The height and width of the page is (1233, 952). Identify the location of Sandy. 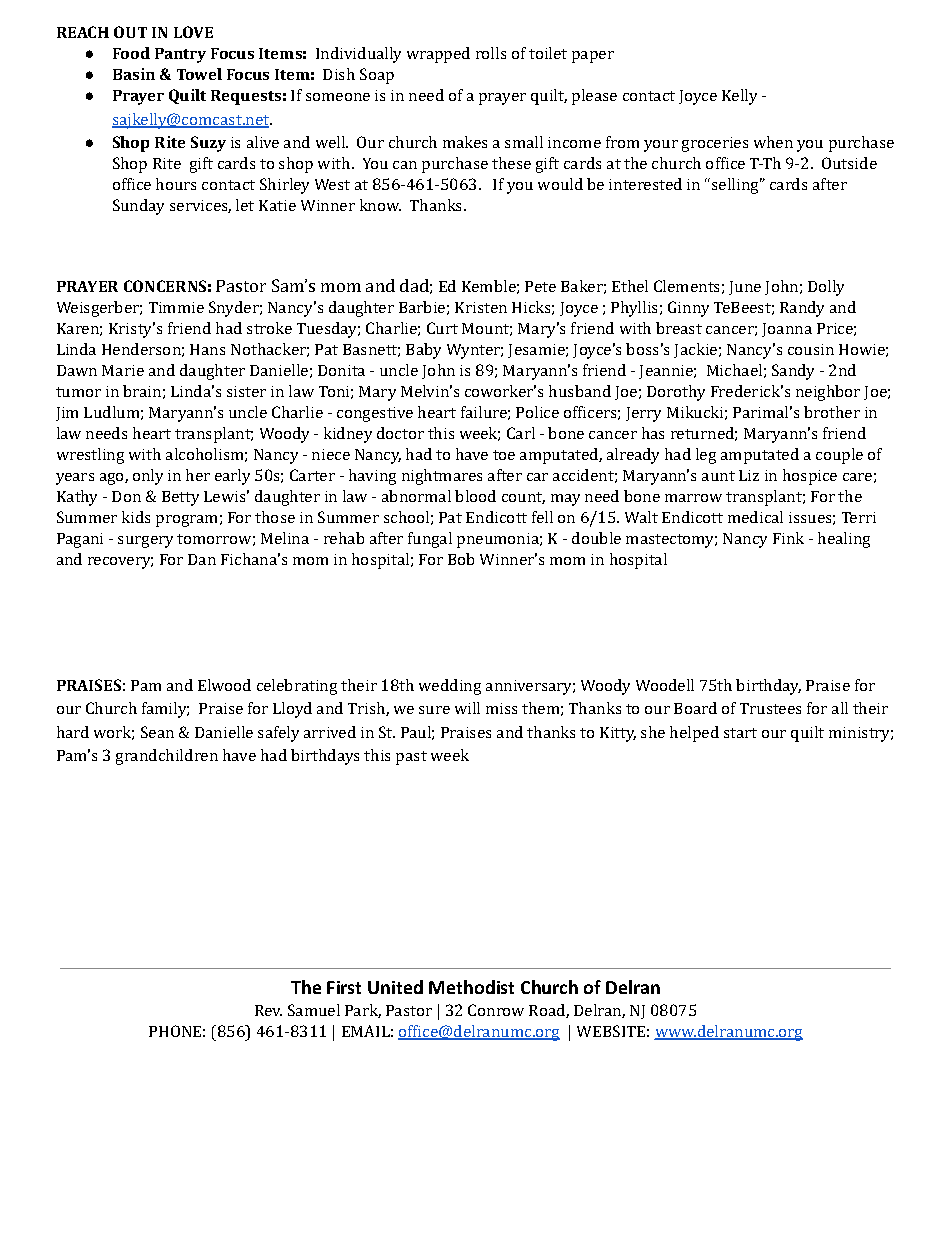
(793, 372).
